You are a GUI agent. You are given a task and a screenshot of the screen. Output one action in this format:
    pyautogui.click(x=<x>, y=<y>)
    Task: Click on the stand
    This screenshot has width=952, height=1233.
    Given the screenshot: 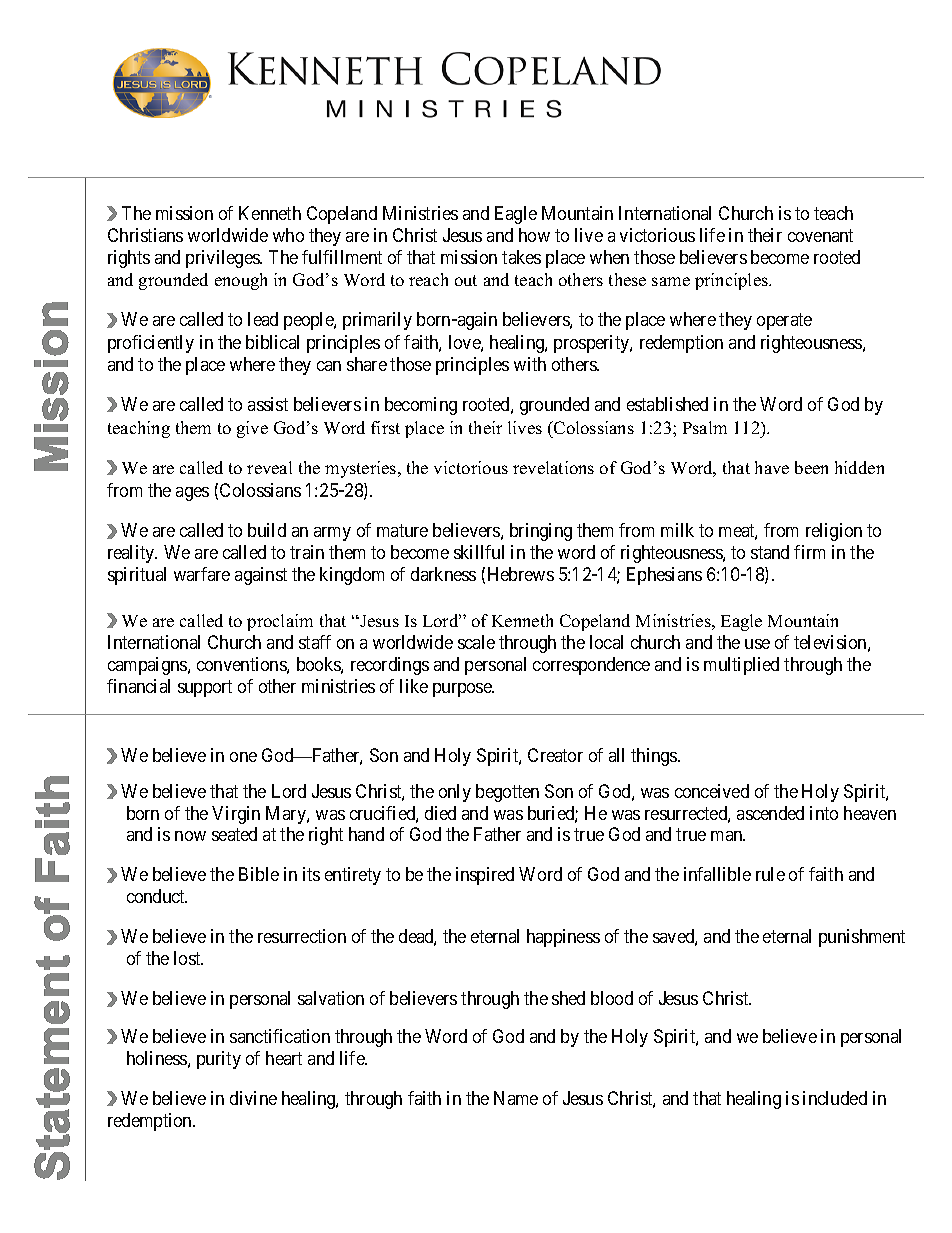 What is the action you would take?
    pyautogui.click(x=770, y=552)
